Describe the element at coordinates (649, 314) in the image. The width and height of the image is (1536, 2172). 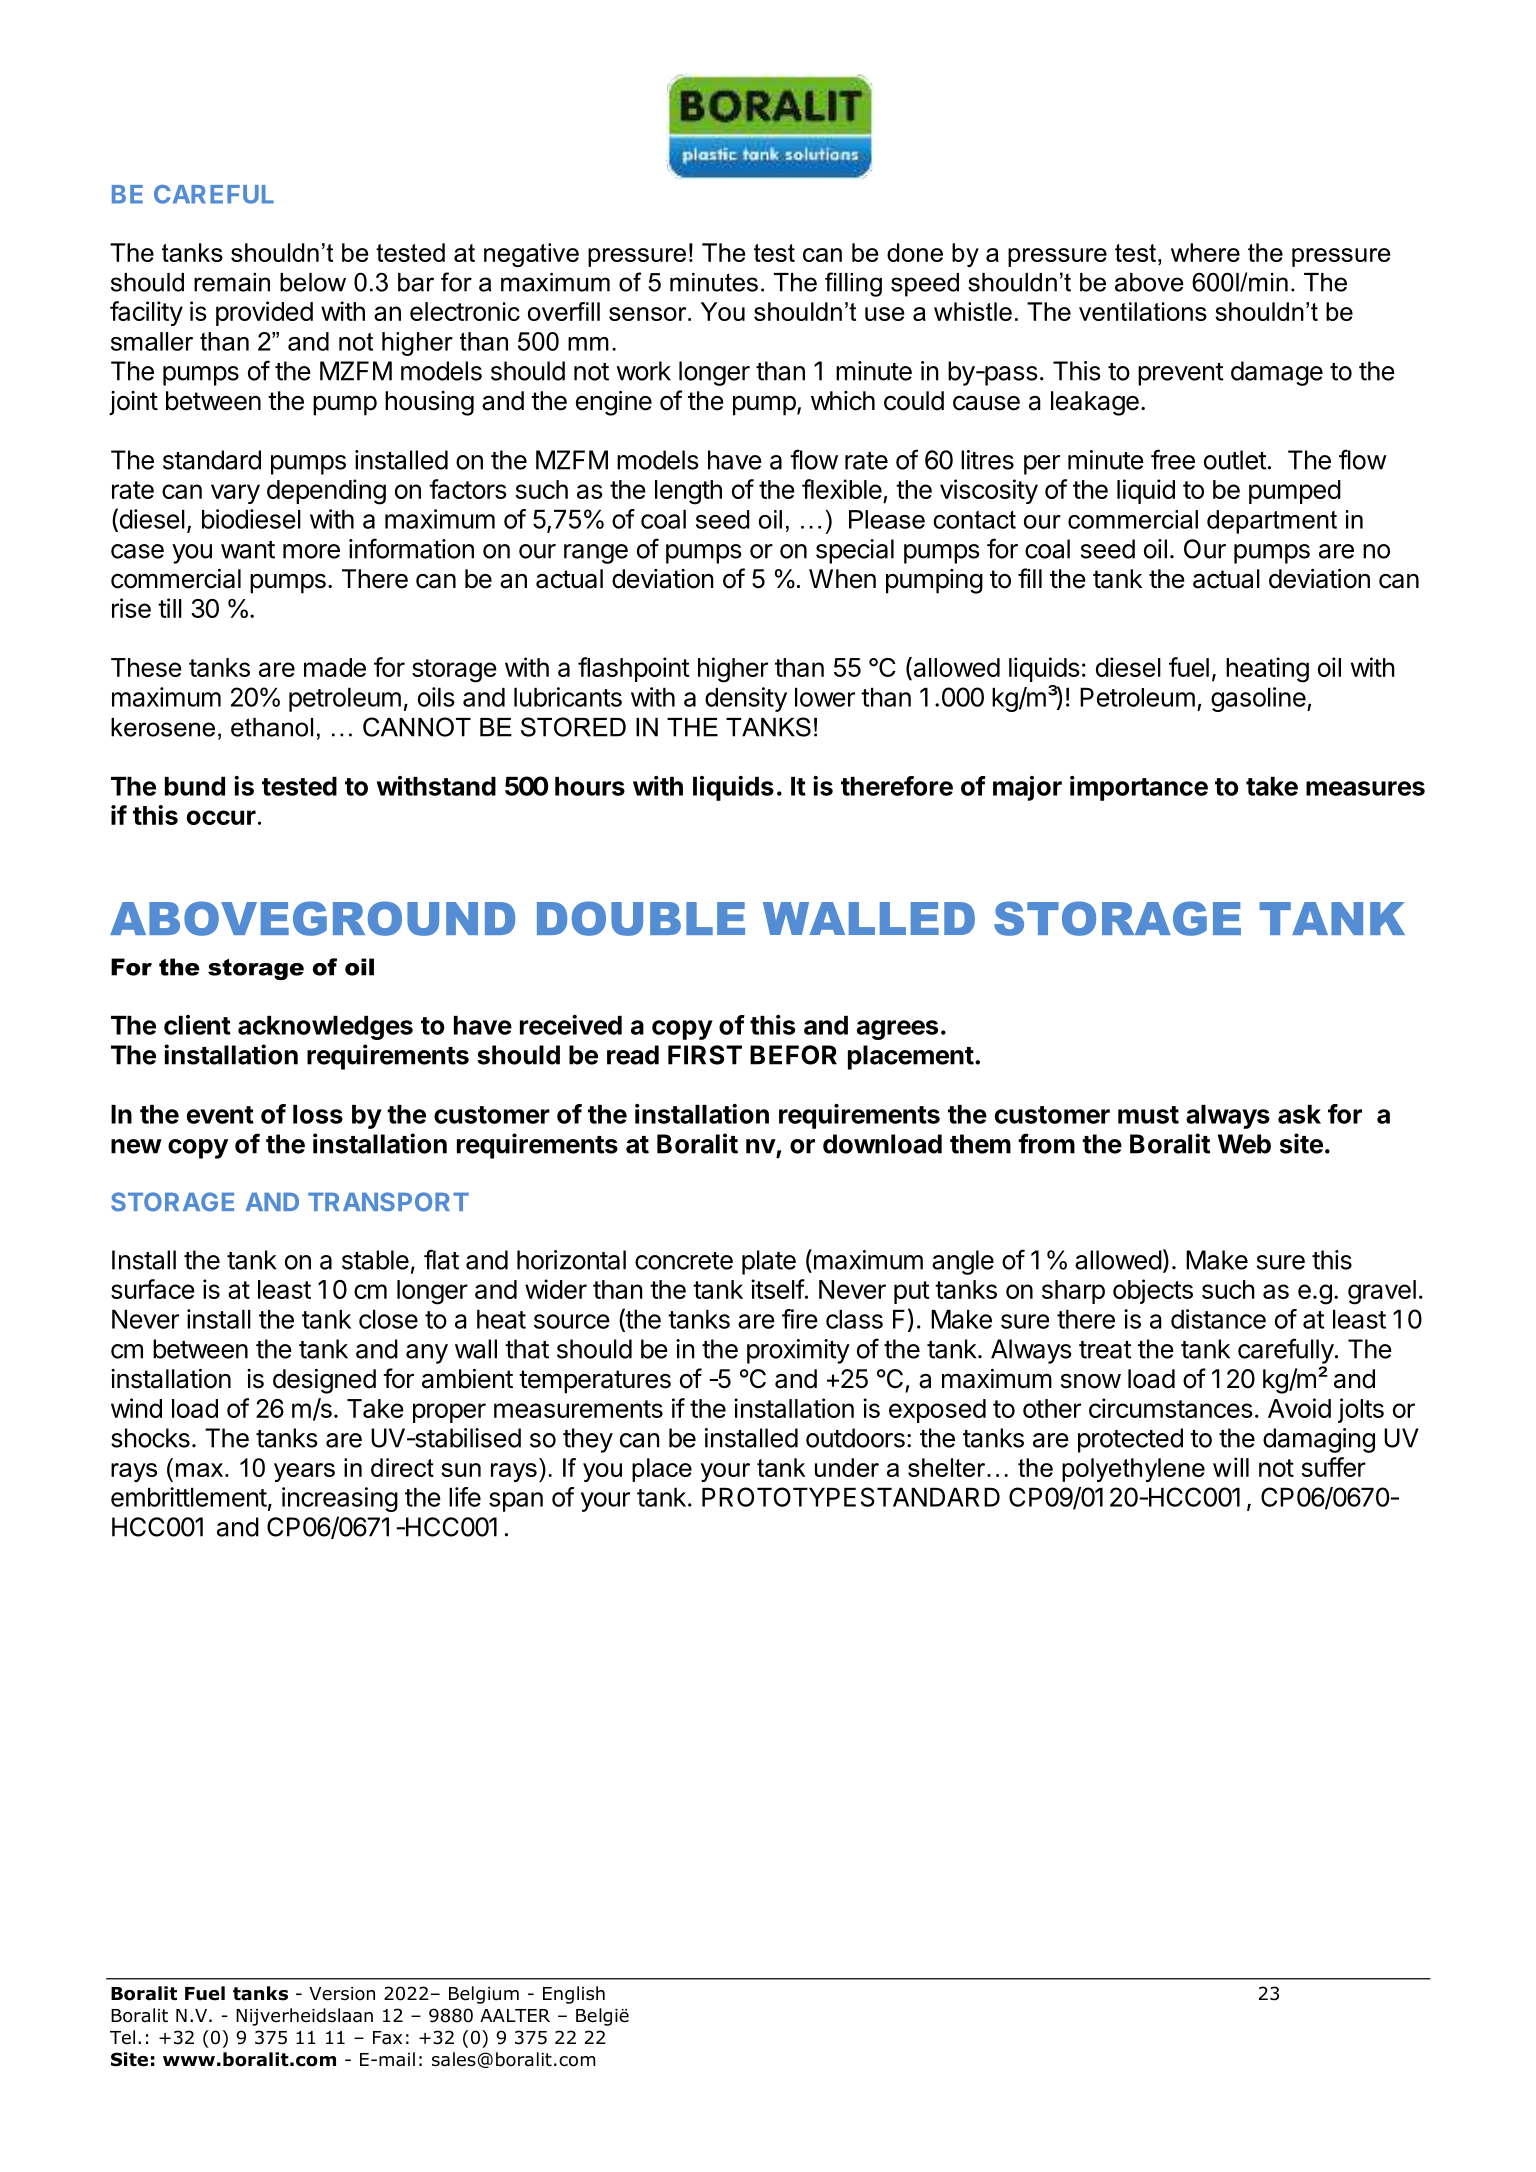
I see `sensor` at that location.
